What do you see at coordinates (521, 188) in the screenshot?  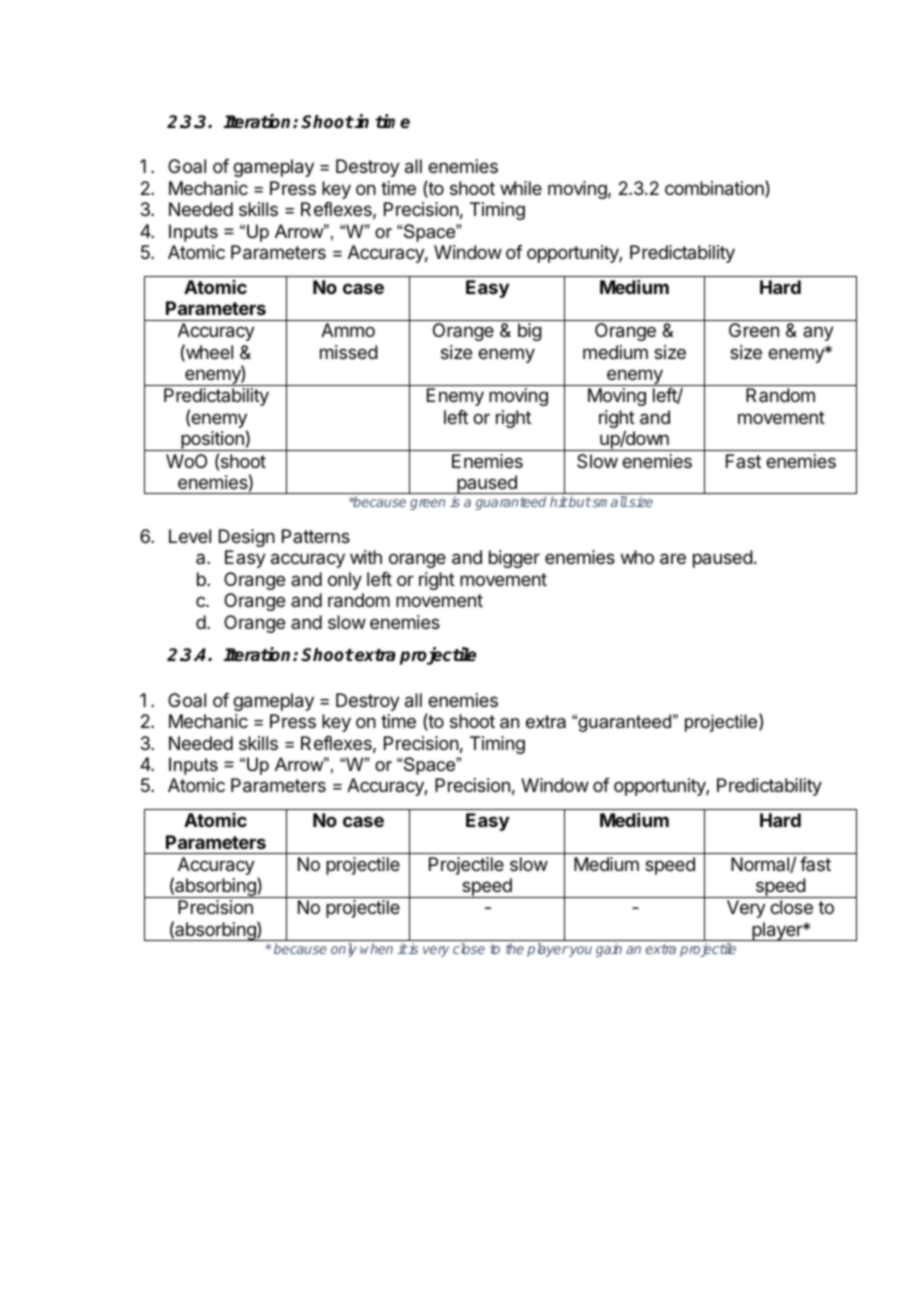 I see `while` at bounding box center [521, 188].
